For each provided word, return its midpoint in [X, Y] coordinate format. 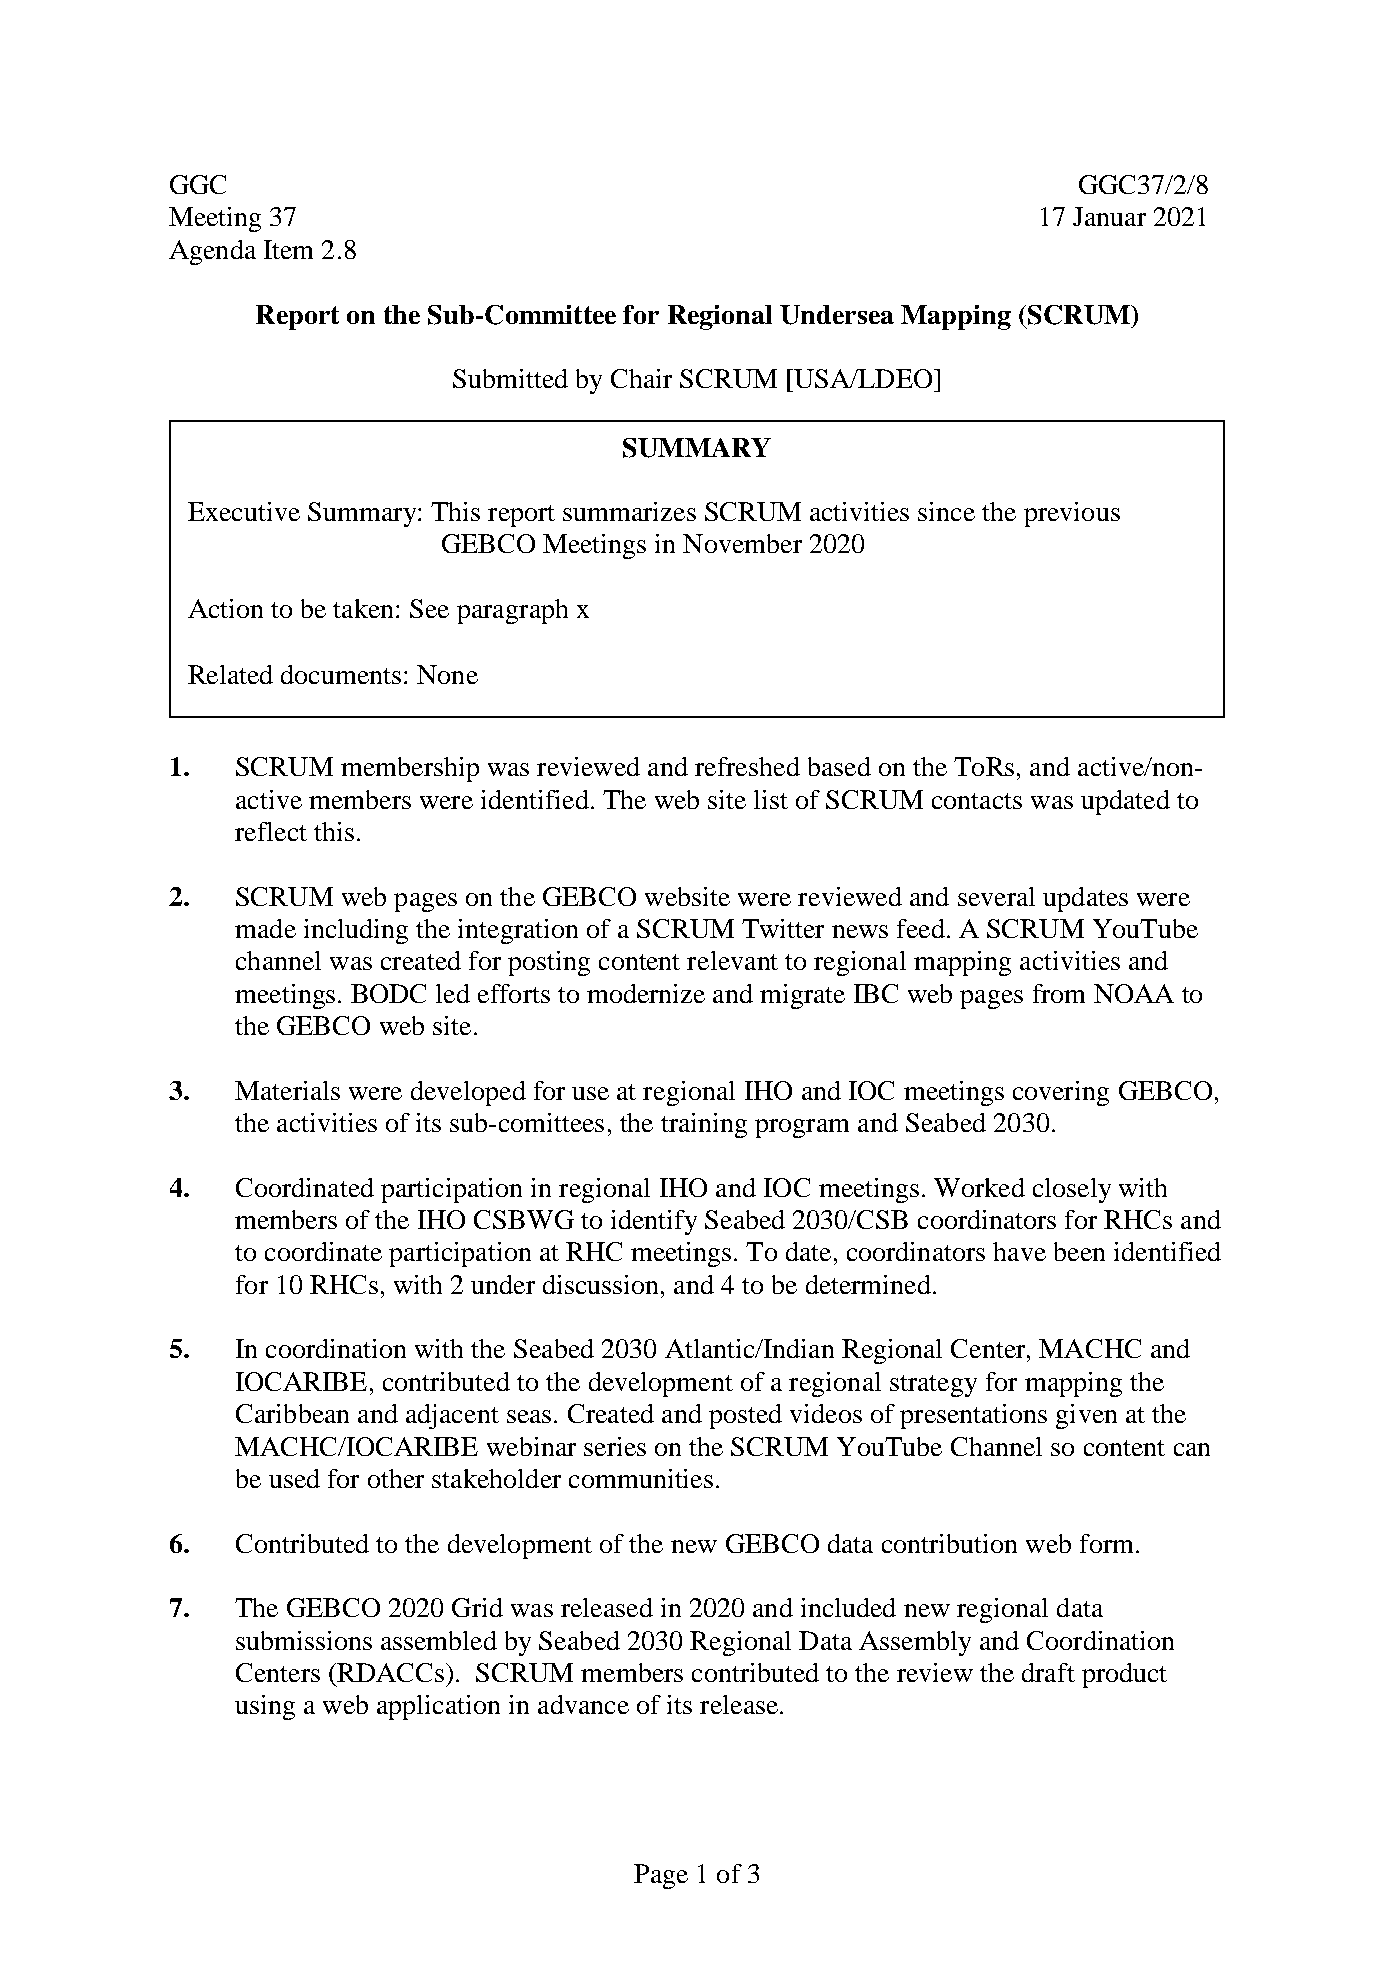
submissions [304, 1640]
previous [1072, 514]
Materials [287, 1090]
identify [654, 1222]
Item [288, 249]
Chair [641, 378]
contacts [977, 801]
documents [341, 674]
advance [583, 1704]
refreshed [747, 766]
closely [1072, 1190]
